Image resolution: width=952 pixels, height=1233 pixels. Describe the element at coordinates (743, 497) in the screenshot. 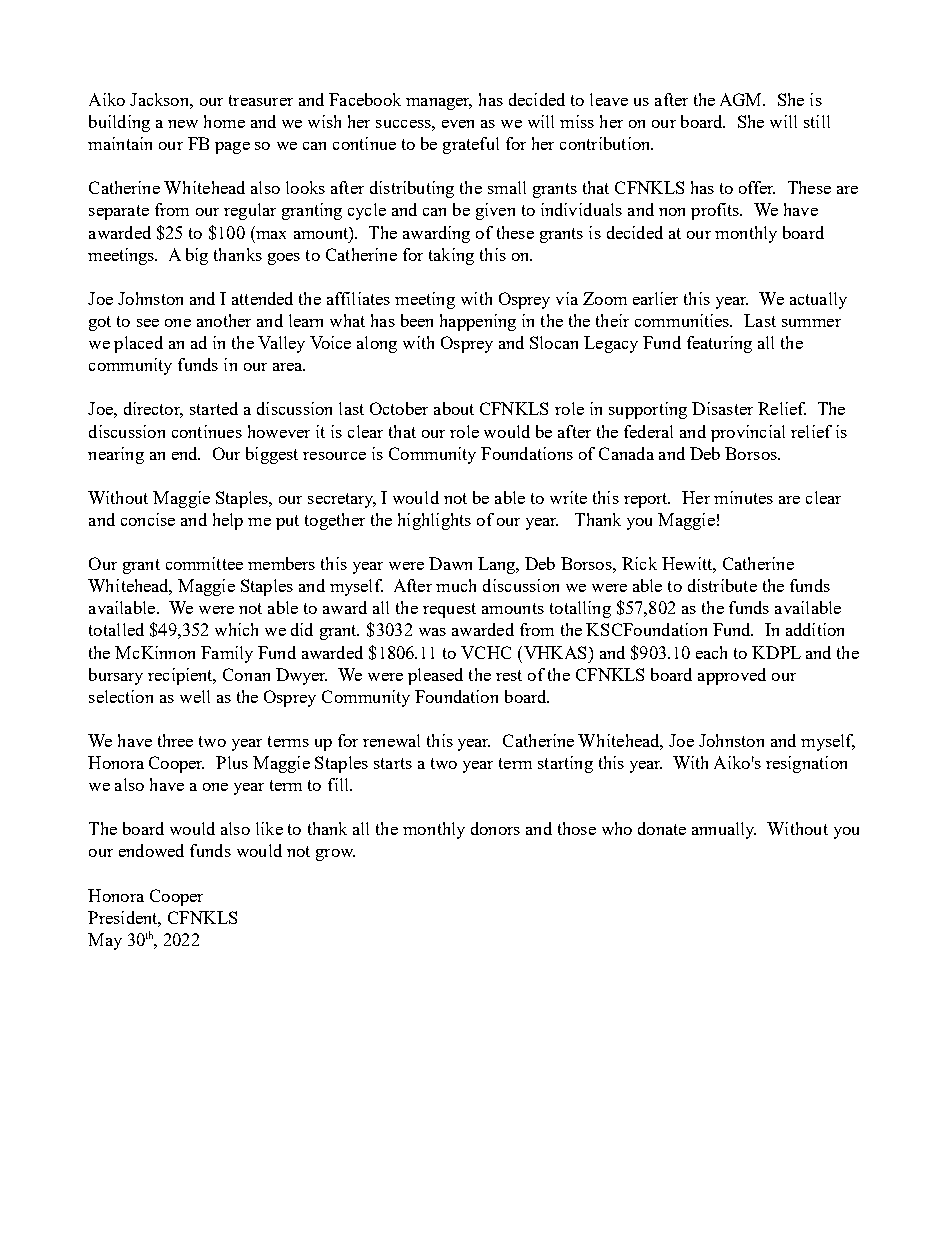

I see `minutes` at that location.
